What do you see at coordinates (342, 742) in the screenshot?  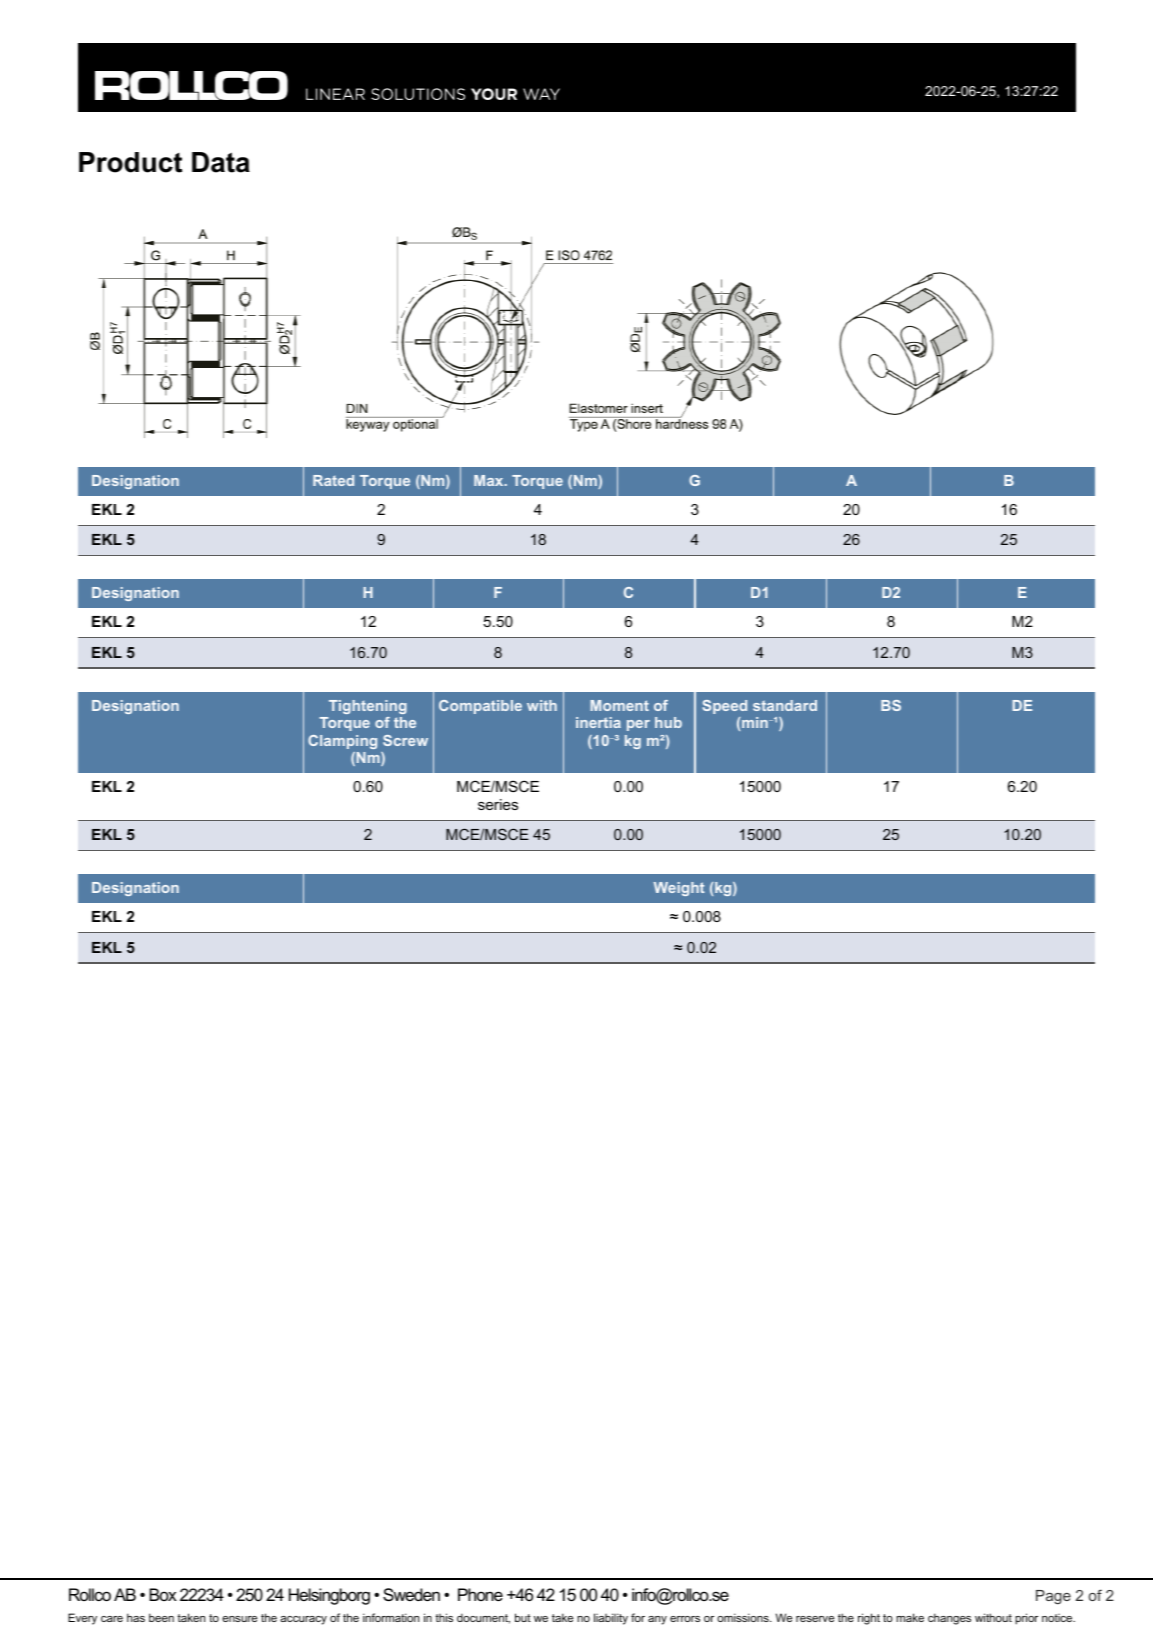 I see `Clamping` at bounding box center [342, 742].
